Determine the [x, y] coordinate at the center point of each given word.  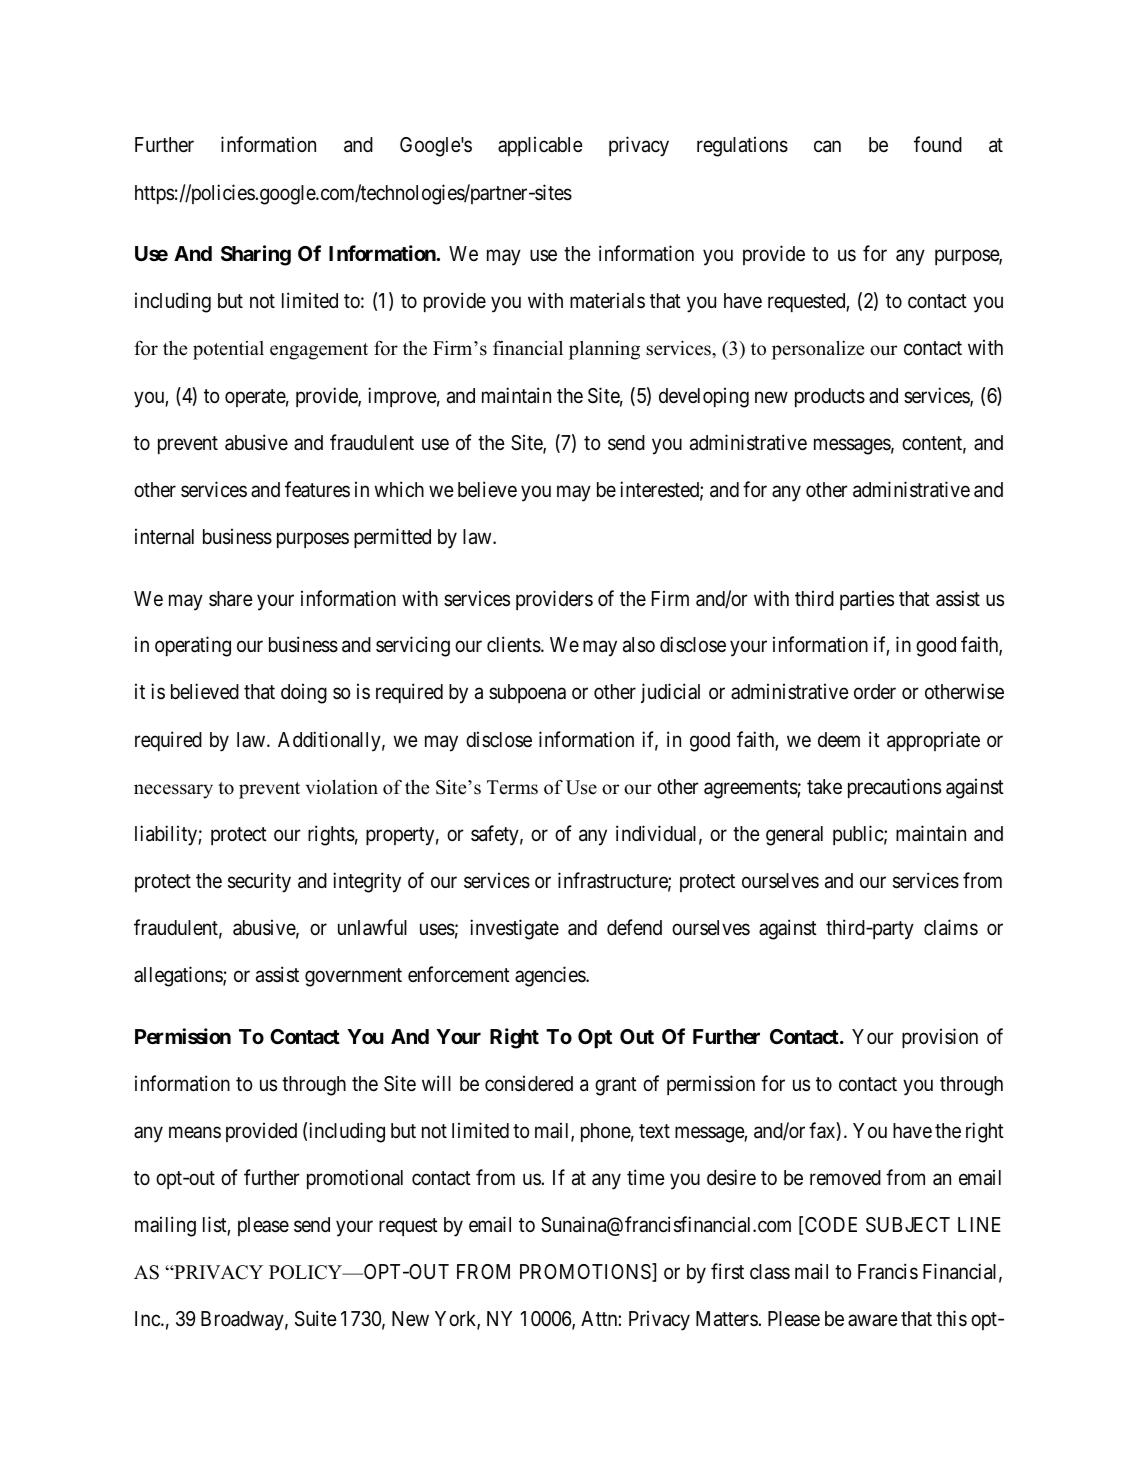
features [317, 489]
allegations [179, 976]
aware [873, 1320]
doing [304, 693]
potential [228, 350]
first [727, 1271]
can [827, 147]
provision [940, 1038]
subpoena [527, 693]
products [830, 397]
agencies [551, 976]
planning [604, 350]
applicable [540, 146]
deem [839, 739]
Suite [316, 1318]
